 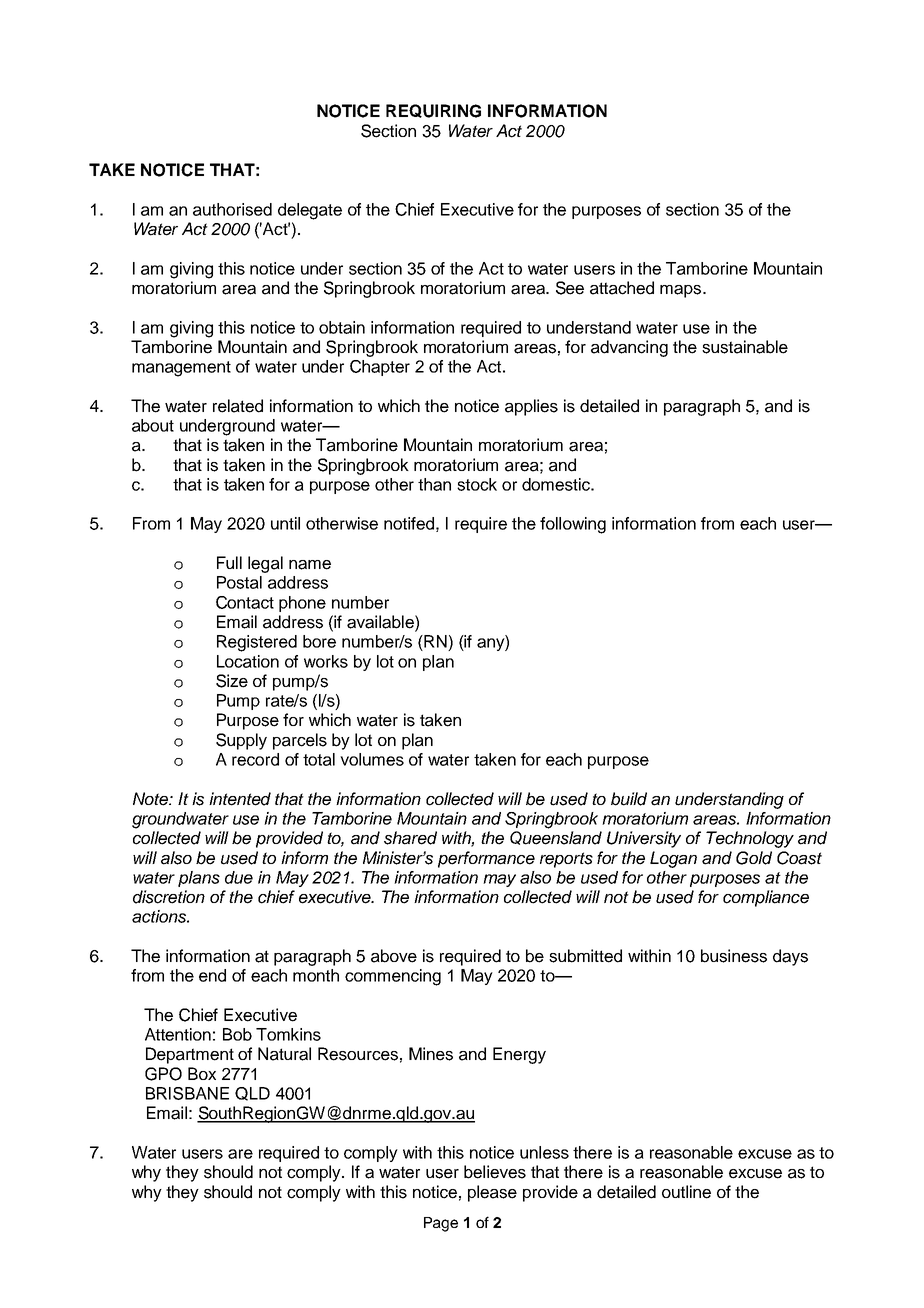 What do you see at coordinates (673, 859) in the screenshot?
I see `Logan` at bounding box center [673, 859].
